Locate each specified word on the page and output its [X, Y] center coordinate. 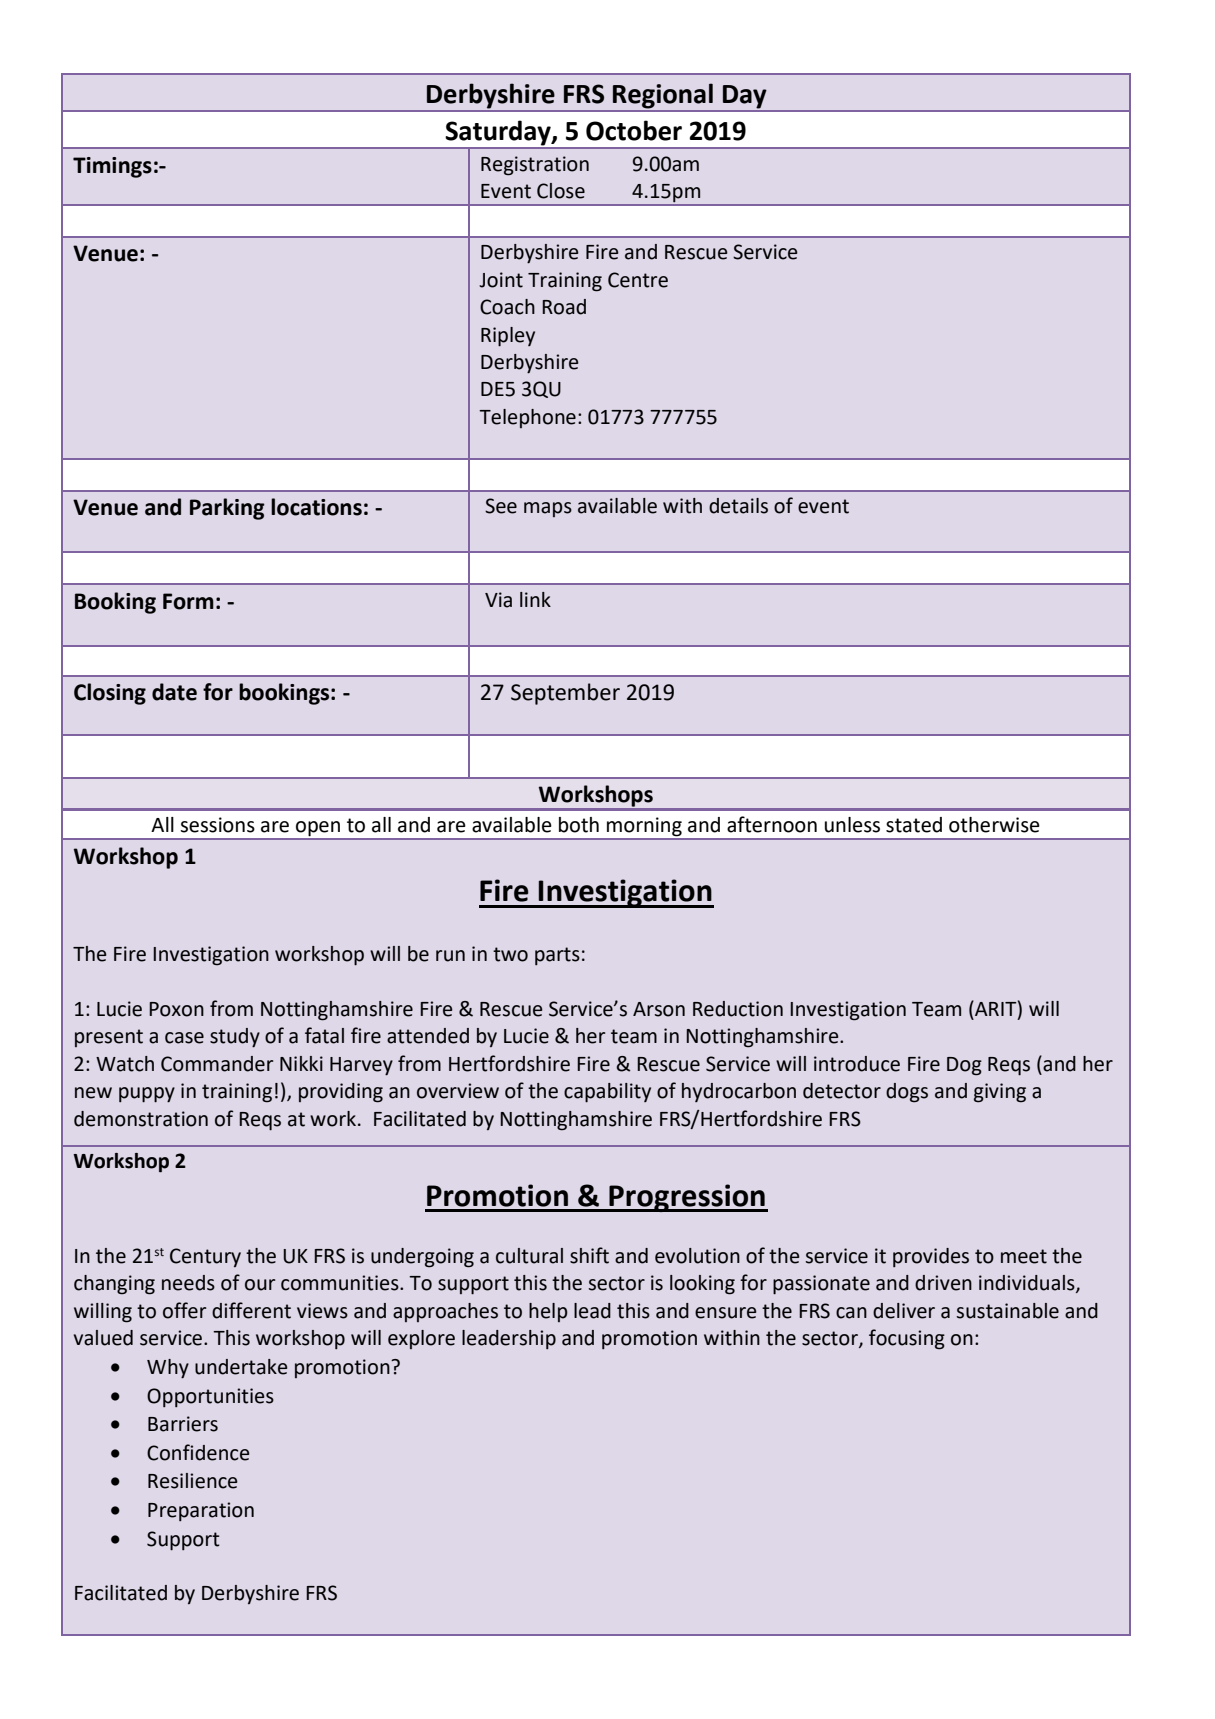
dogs [907, 1093]
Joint [501, 280]
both [579, 825]
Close [561, 191]
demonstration [141, 1119]
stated [914, 825]
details [738, 506]
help [548, 1312]
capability [607, 1093]
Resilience [193, 1481]
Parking [227, 509]
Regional [663, 96]
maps [548, 509]
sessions [217, 825]
